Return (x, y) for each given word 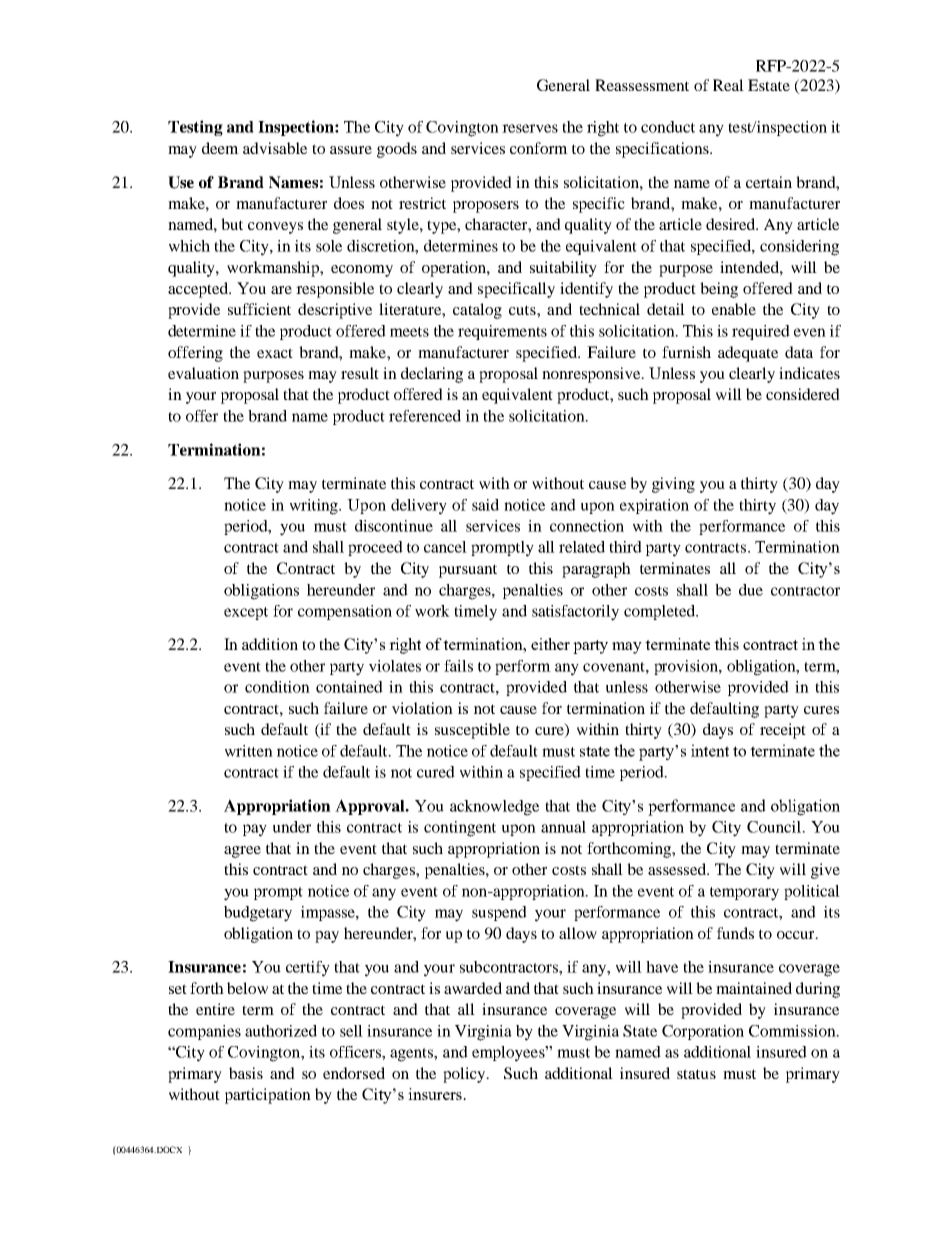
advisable (275, 148)
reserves (530, 128)
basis (246, 1073)
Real (728, 85)
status (696, 1074)
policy (465, 1075)
